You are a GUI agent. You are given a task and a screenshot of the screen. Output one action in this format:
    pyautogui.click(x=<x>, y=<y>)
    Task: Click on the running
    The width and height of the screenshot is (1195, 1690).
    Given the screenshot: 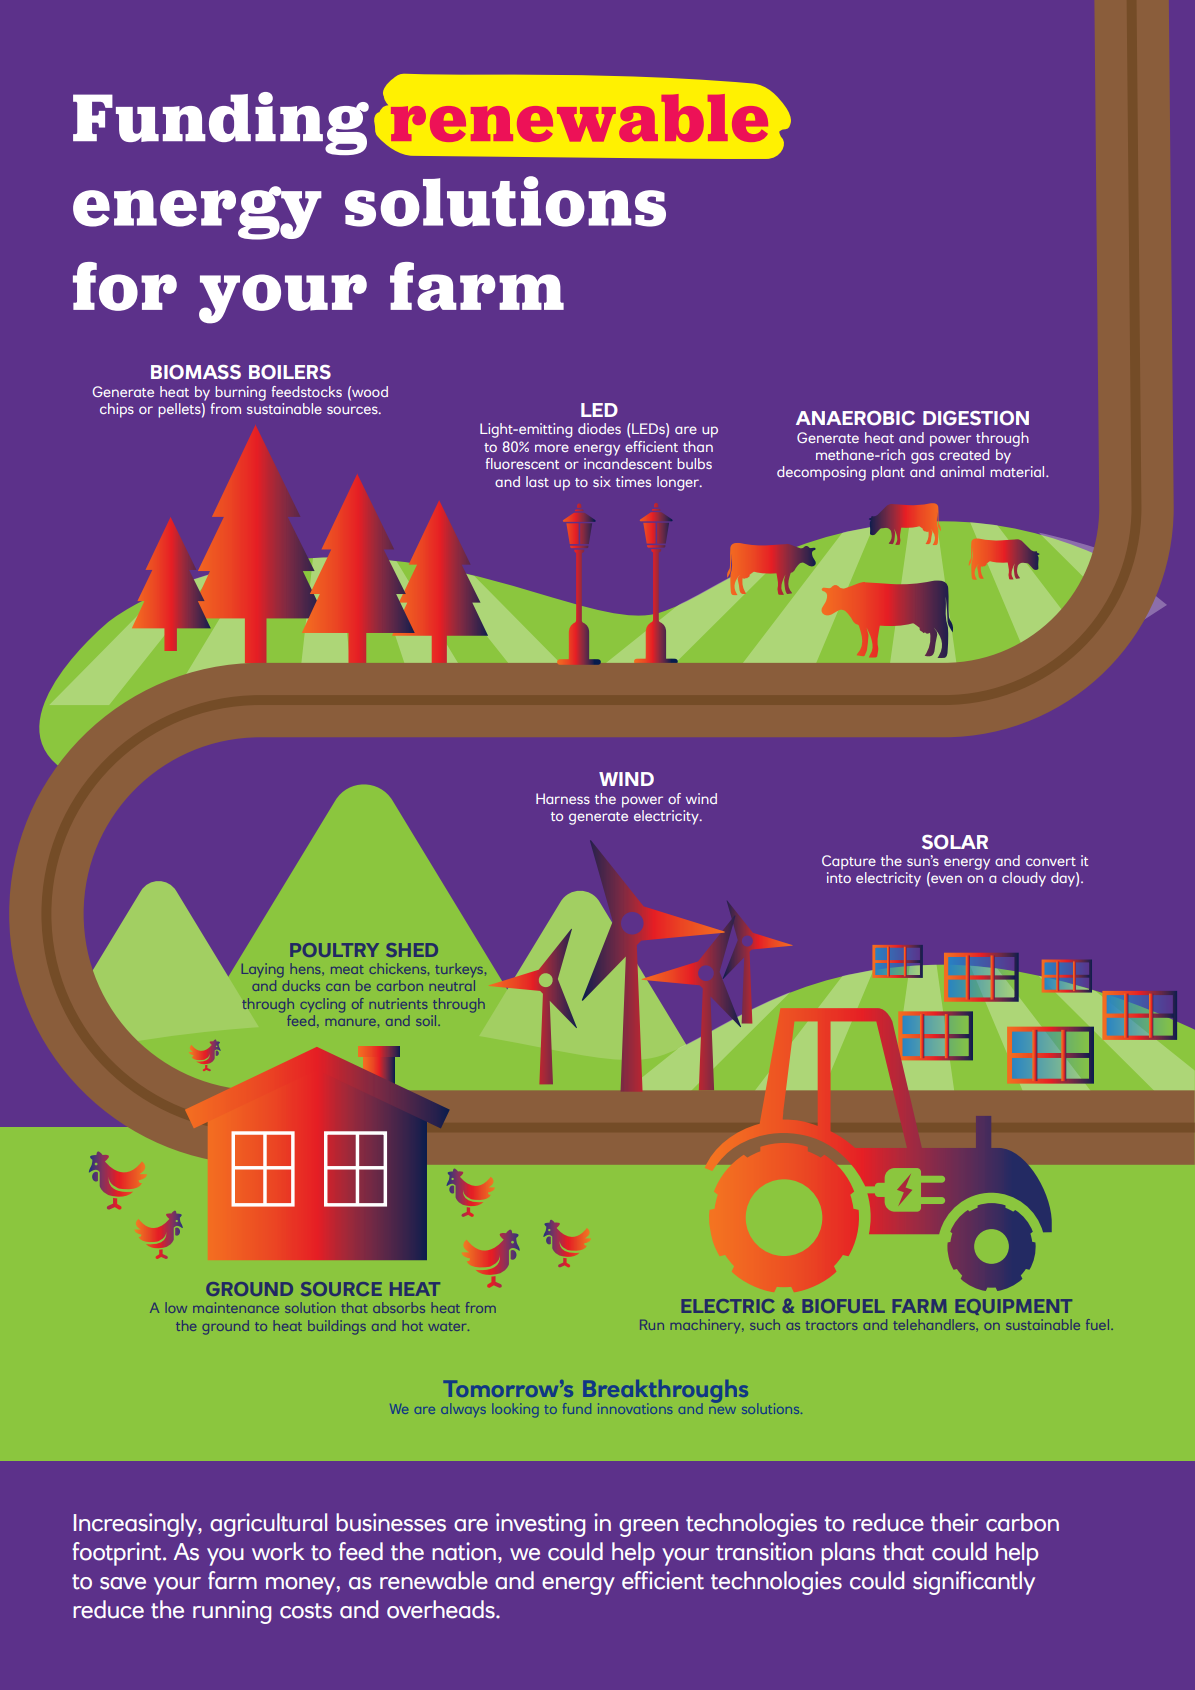 What is the action you would take?
    pyautogui.click(x=232, y=1612)
